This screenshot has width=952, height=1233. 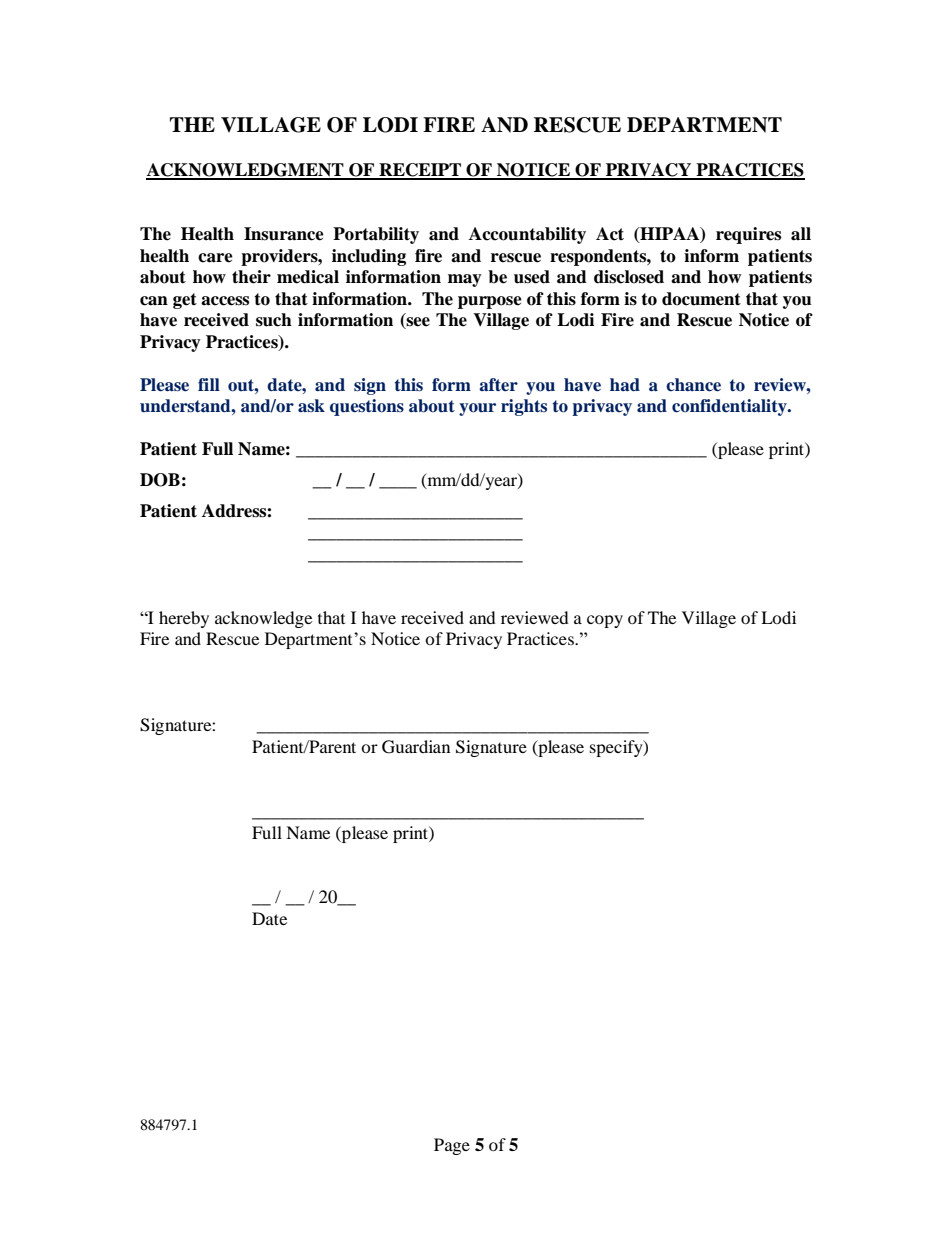 What do you see at coordinates (452, 1146) in the screenshot?
I see `Page` at bounding box center [452, 1146].
